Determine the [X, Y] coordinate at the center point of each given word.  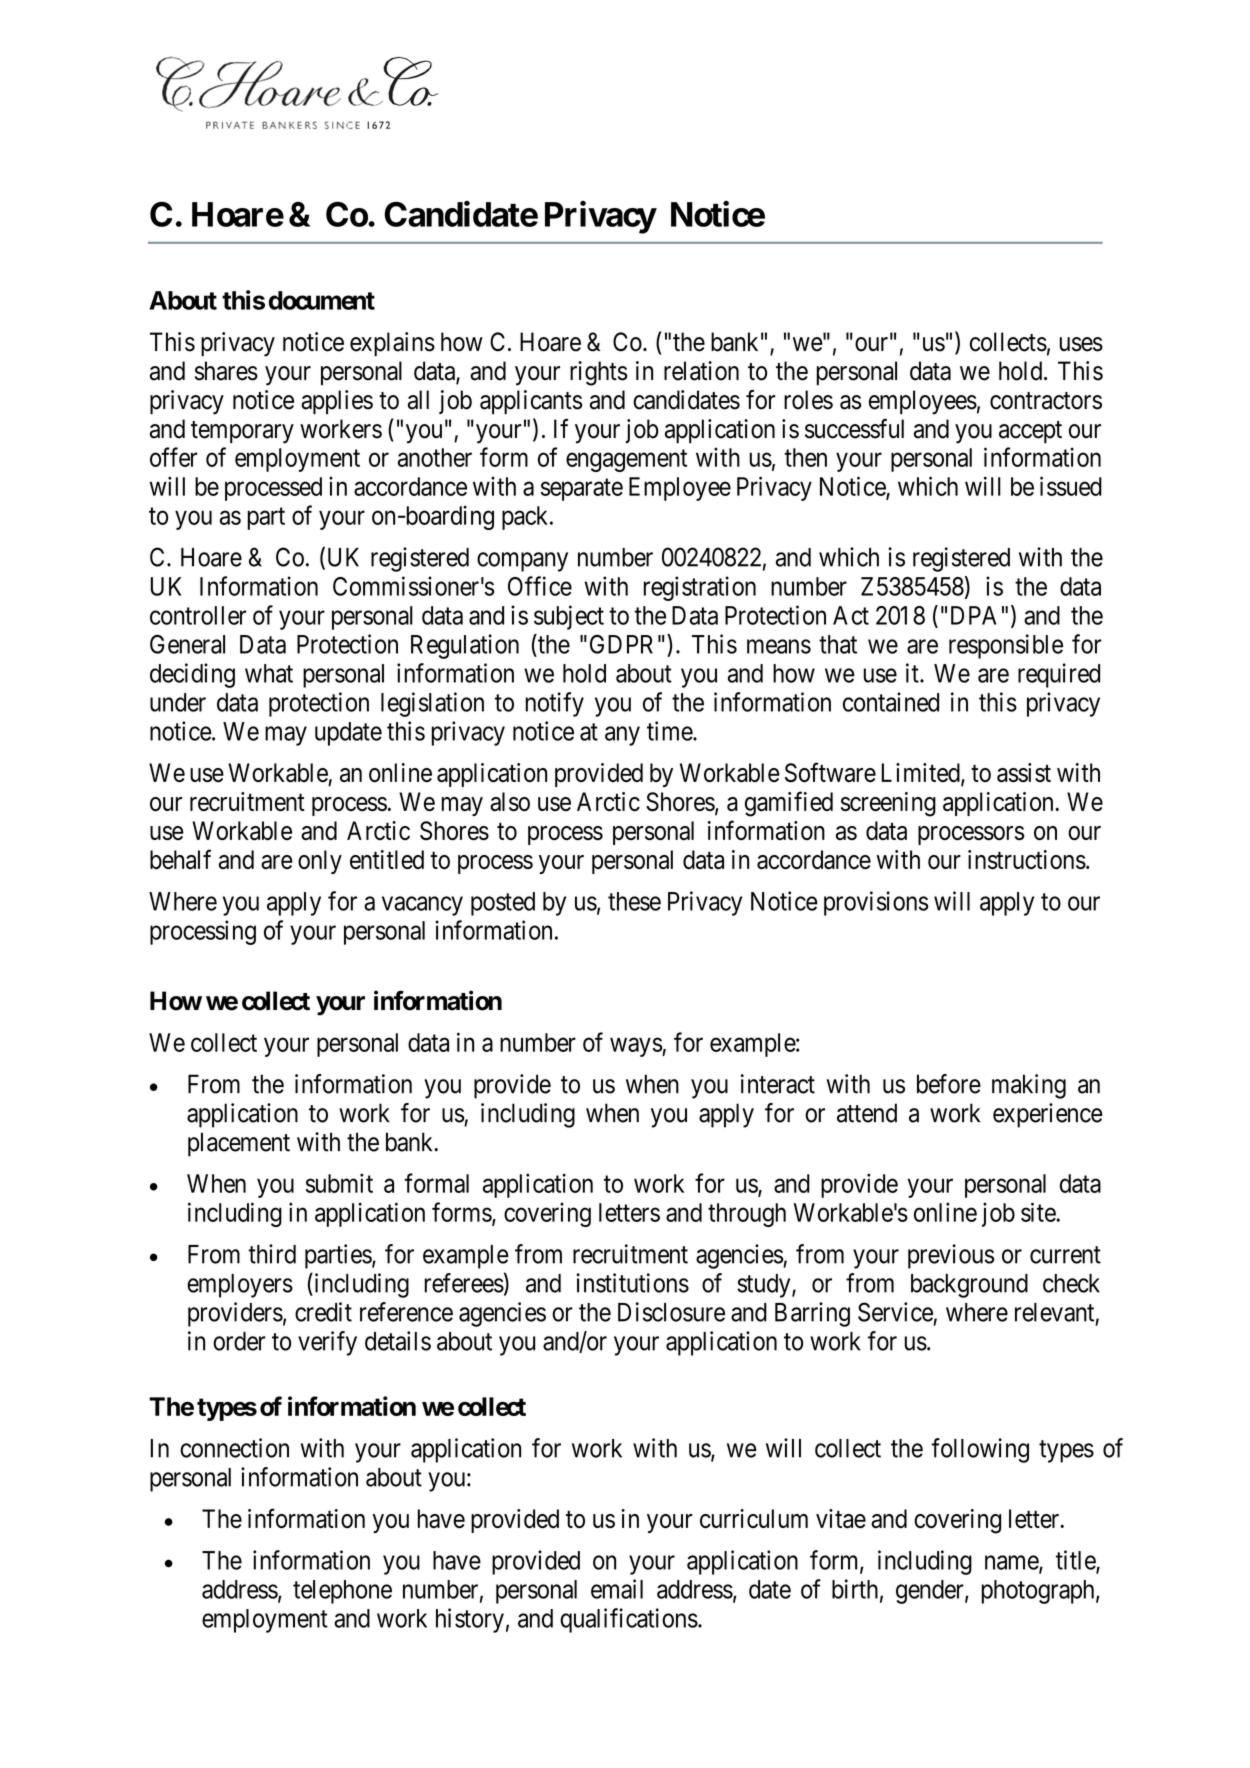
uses [1081, 344]
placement [239, 1144]
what [269, 673]
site [1039, 1212]
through [747, 1215]
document [322, 300]
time [670, 731]
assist [1024, 773]
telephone [342, 1592]
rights [598, 373]
